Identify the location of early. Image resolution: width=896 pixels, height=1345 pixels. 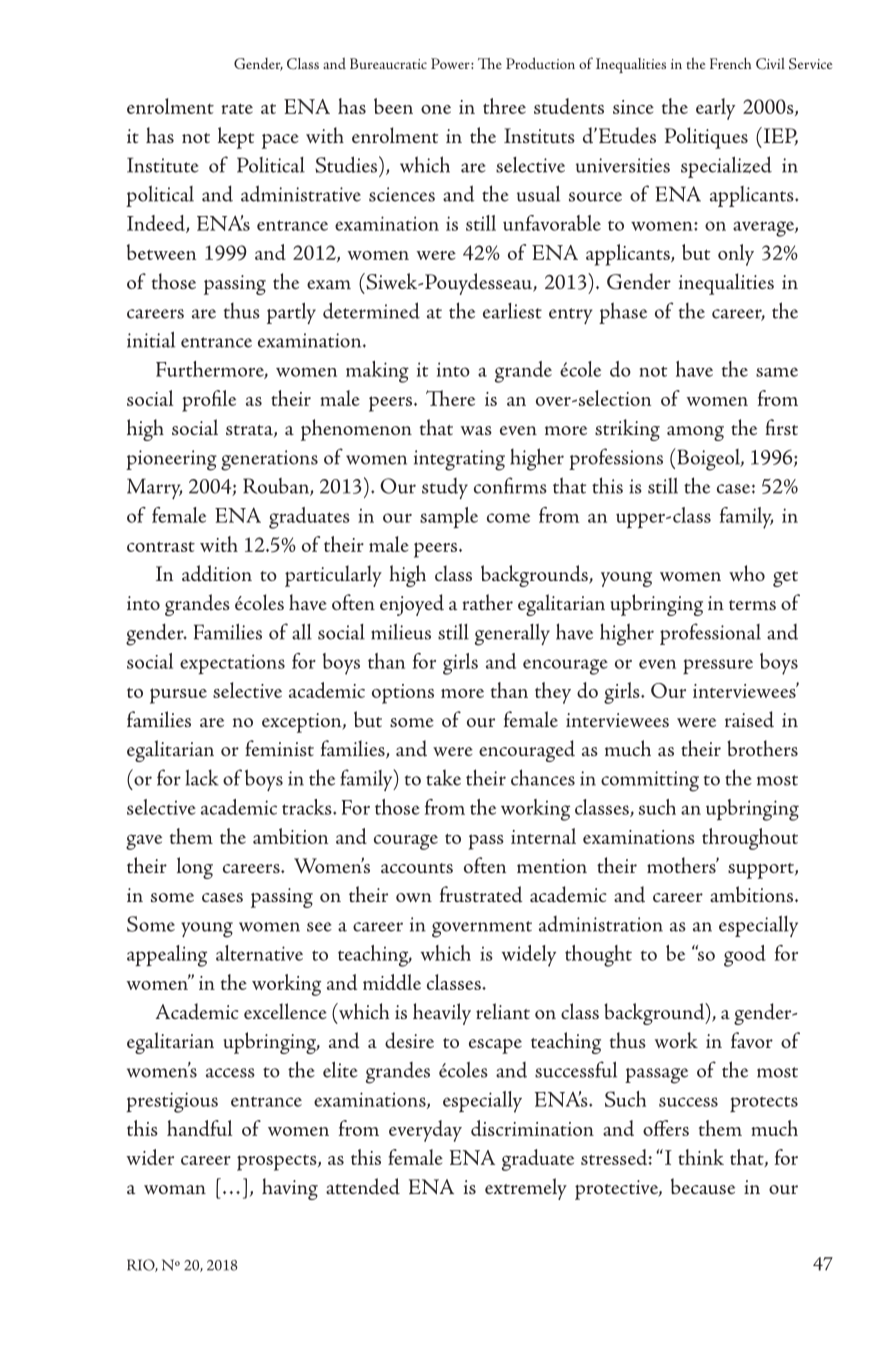
(715, 109).
